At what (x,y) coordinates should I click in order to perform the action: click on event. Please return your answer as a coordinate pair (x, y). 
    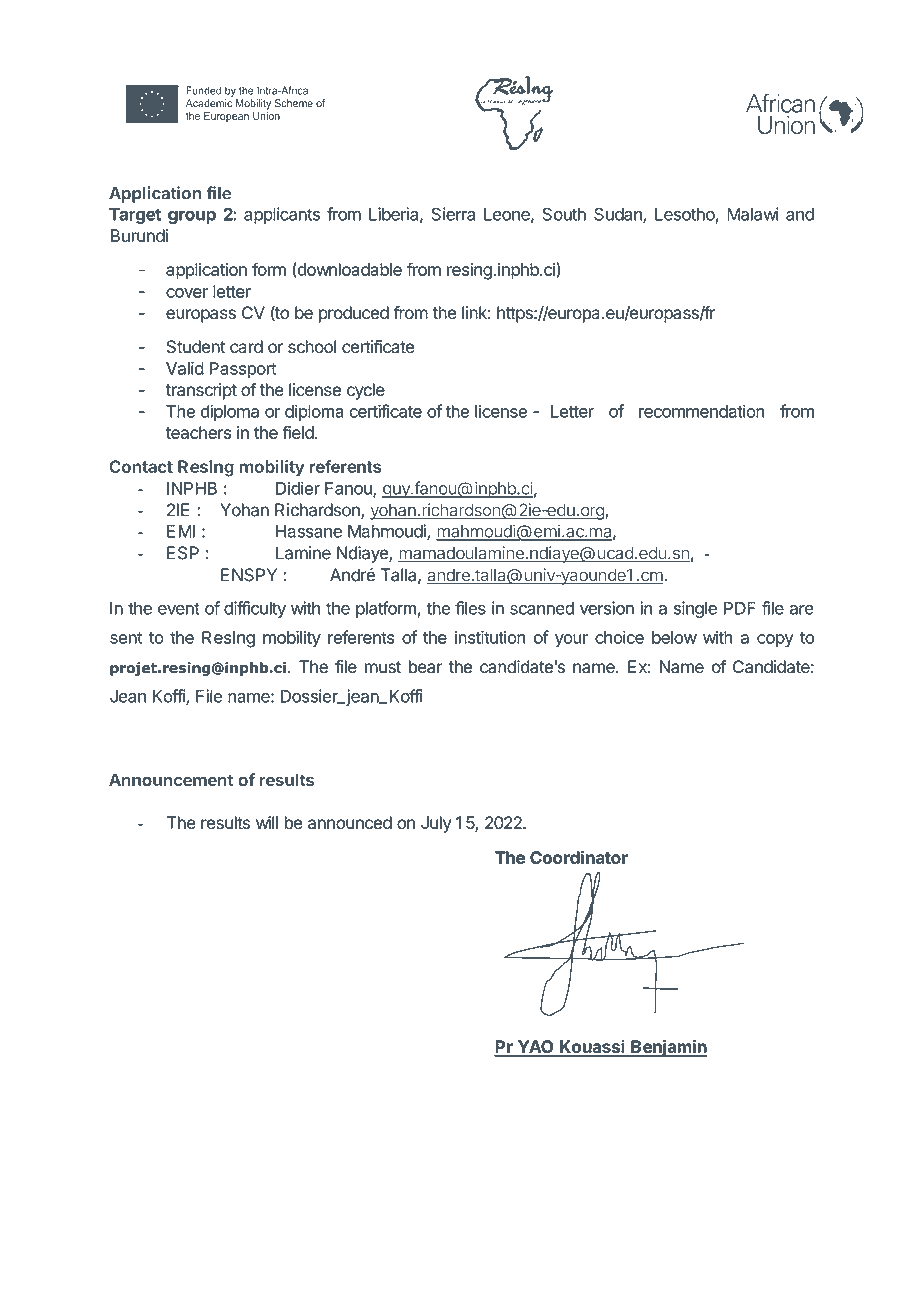
    Looking at the image, I should click on (179, 608).
